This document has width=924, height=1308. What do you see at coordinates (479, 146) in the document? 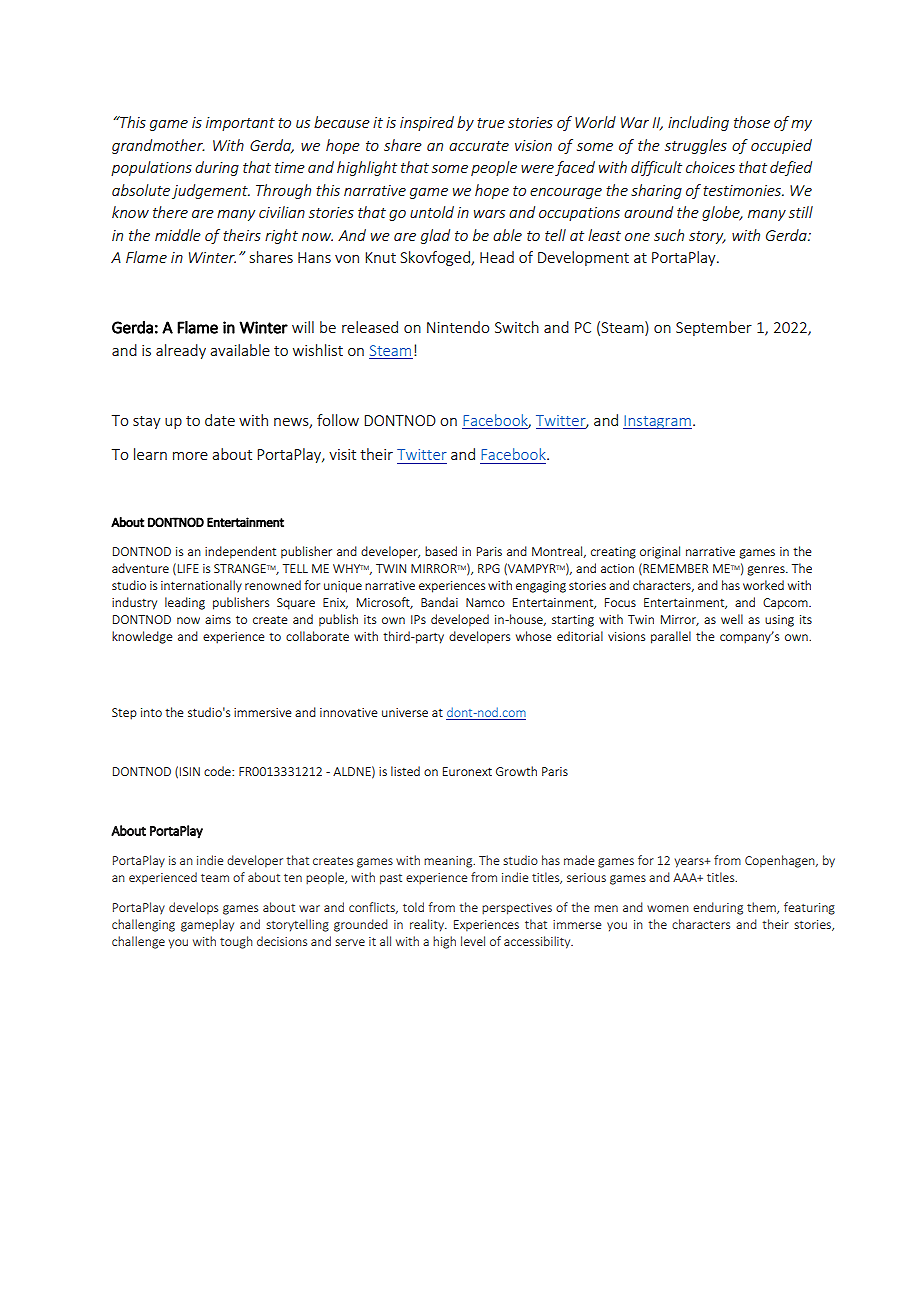
I see `accurate` at bounding box center [479, 146].
